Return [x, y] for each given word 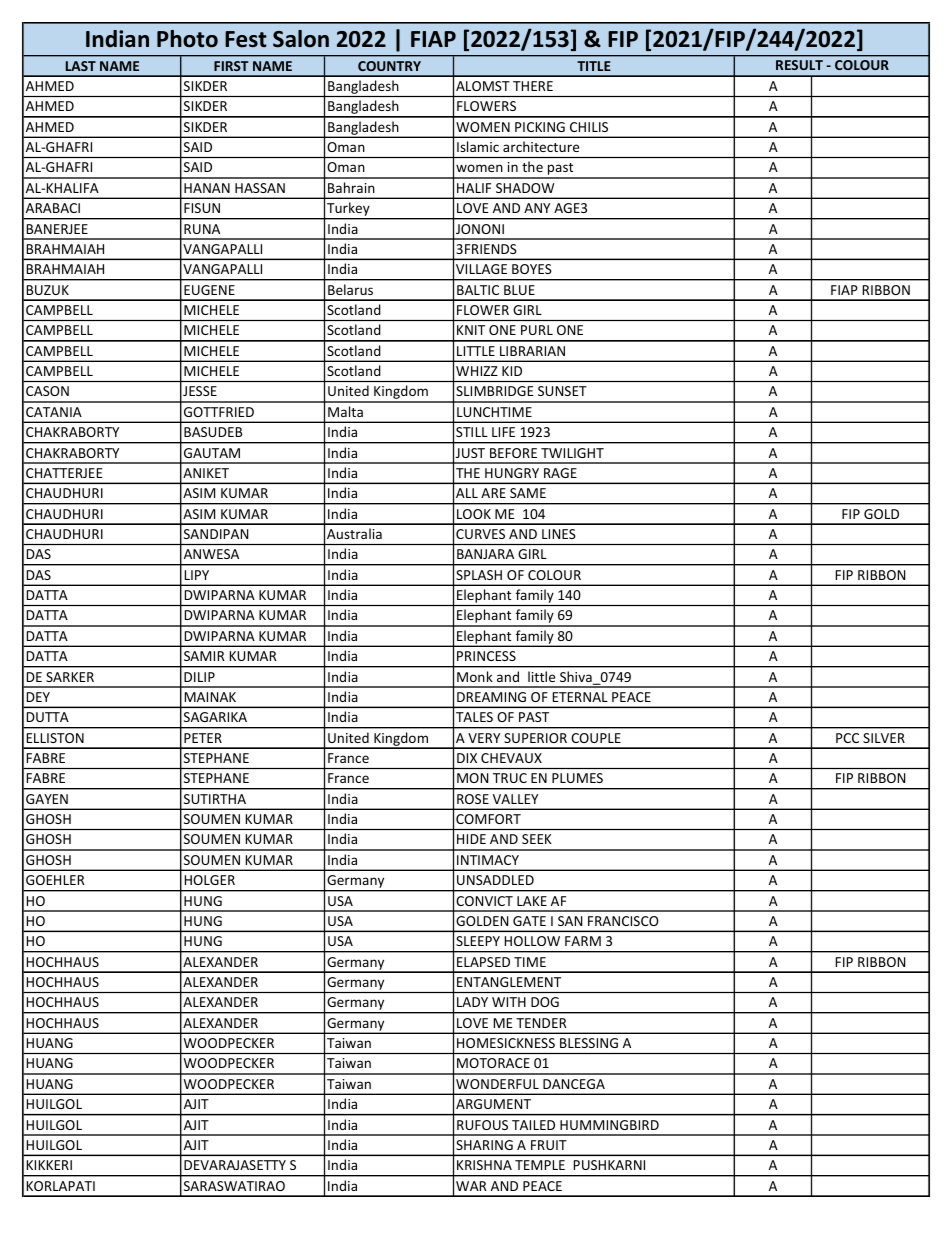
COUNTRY [389, 66]
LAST [81, 66]
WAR [471, 1186]
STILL [472, 432]
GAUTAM [212, 453]
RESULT [799, 65]
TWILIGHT [572, 453]
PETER [203, 738]
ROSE [473, 799]
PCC [847, 738]
